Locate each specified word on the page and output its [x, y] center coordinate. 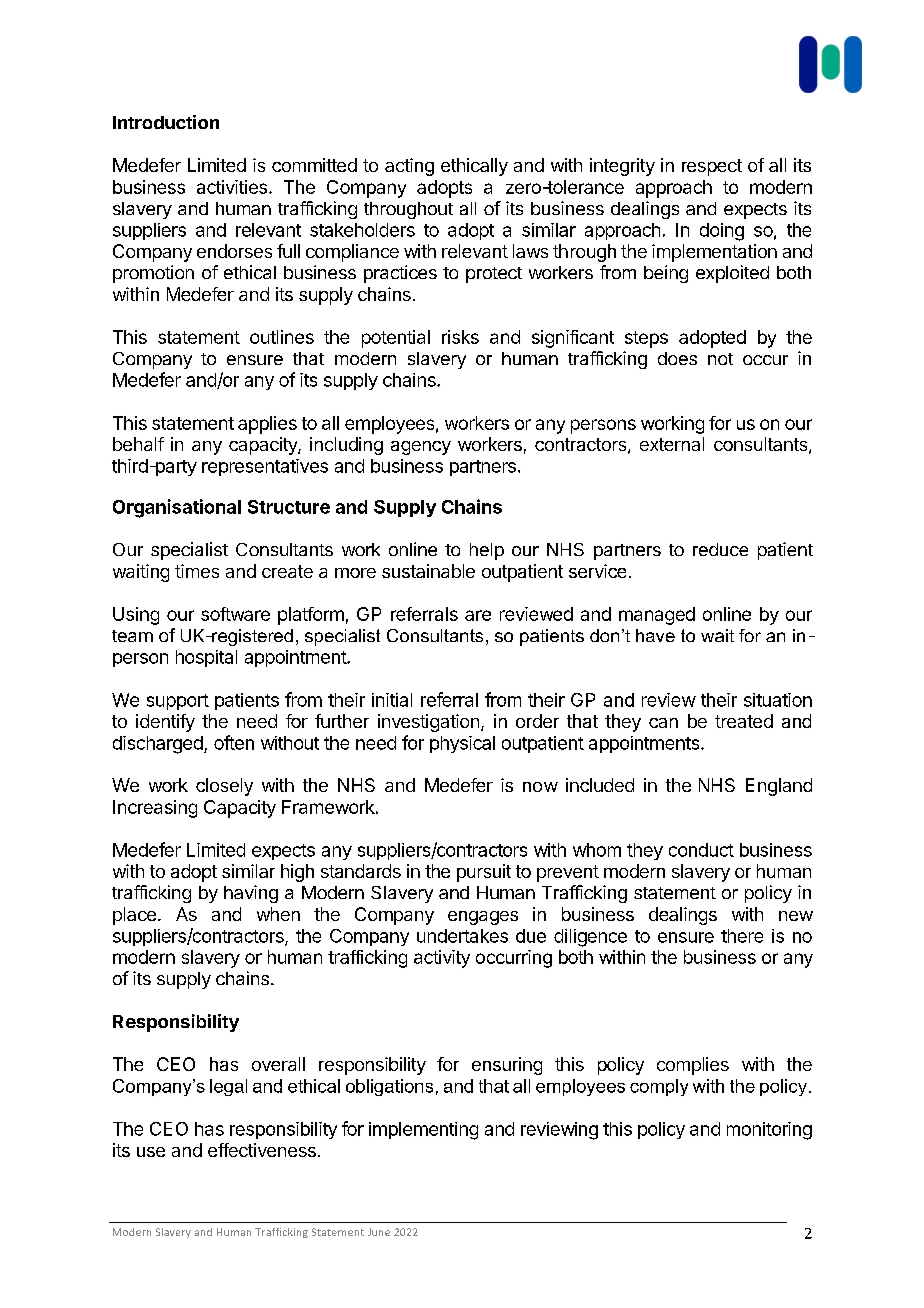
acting [409, 167]
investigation [428, 723]
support [178, 702]
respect [712, 167]
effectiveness [262, 1150]
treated [744, 721]
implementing [423, 1131]
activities [232, 187]
